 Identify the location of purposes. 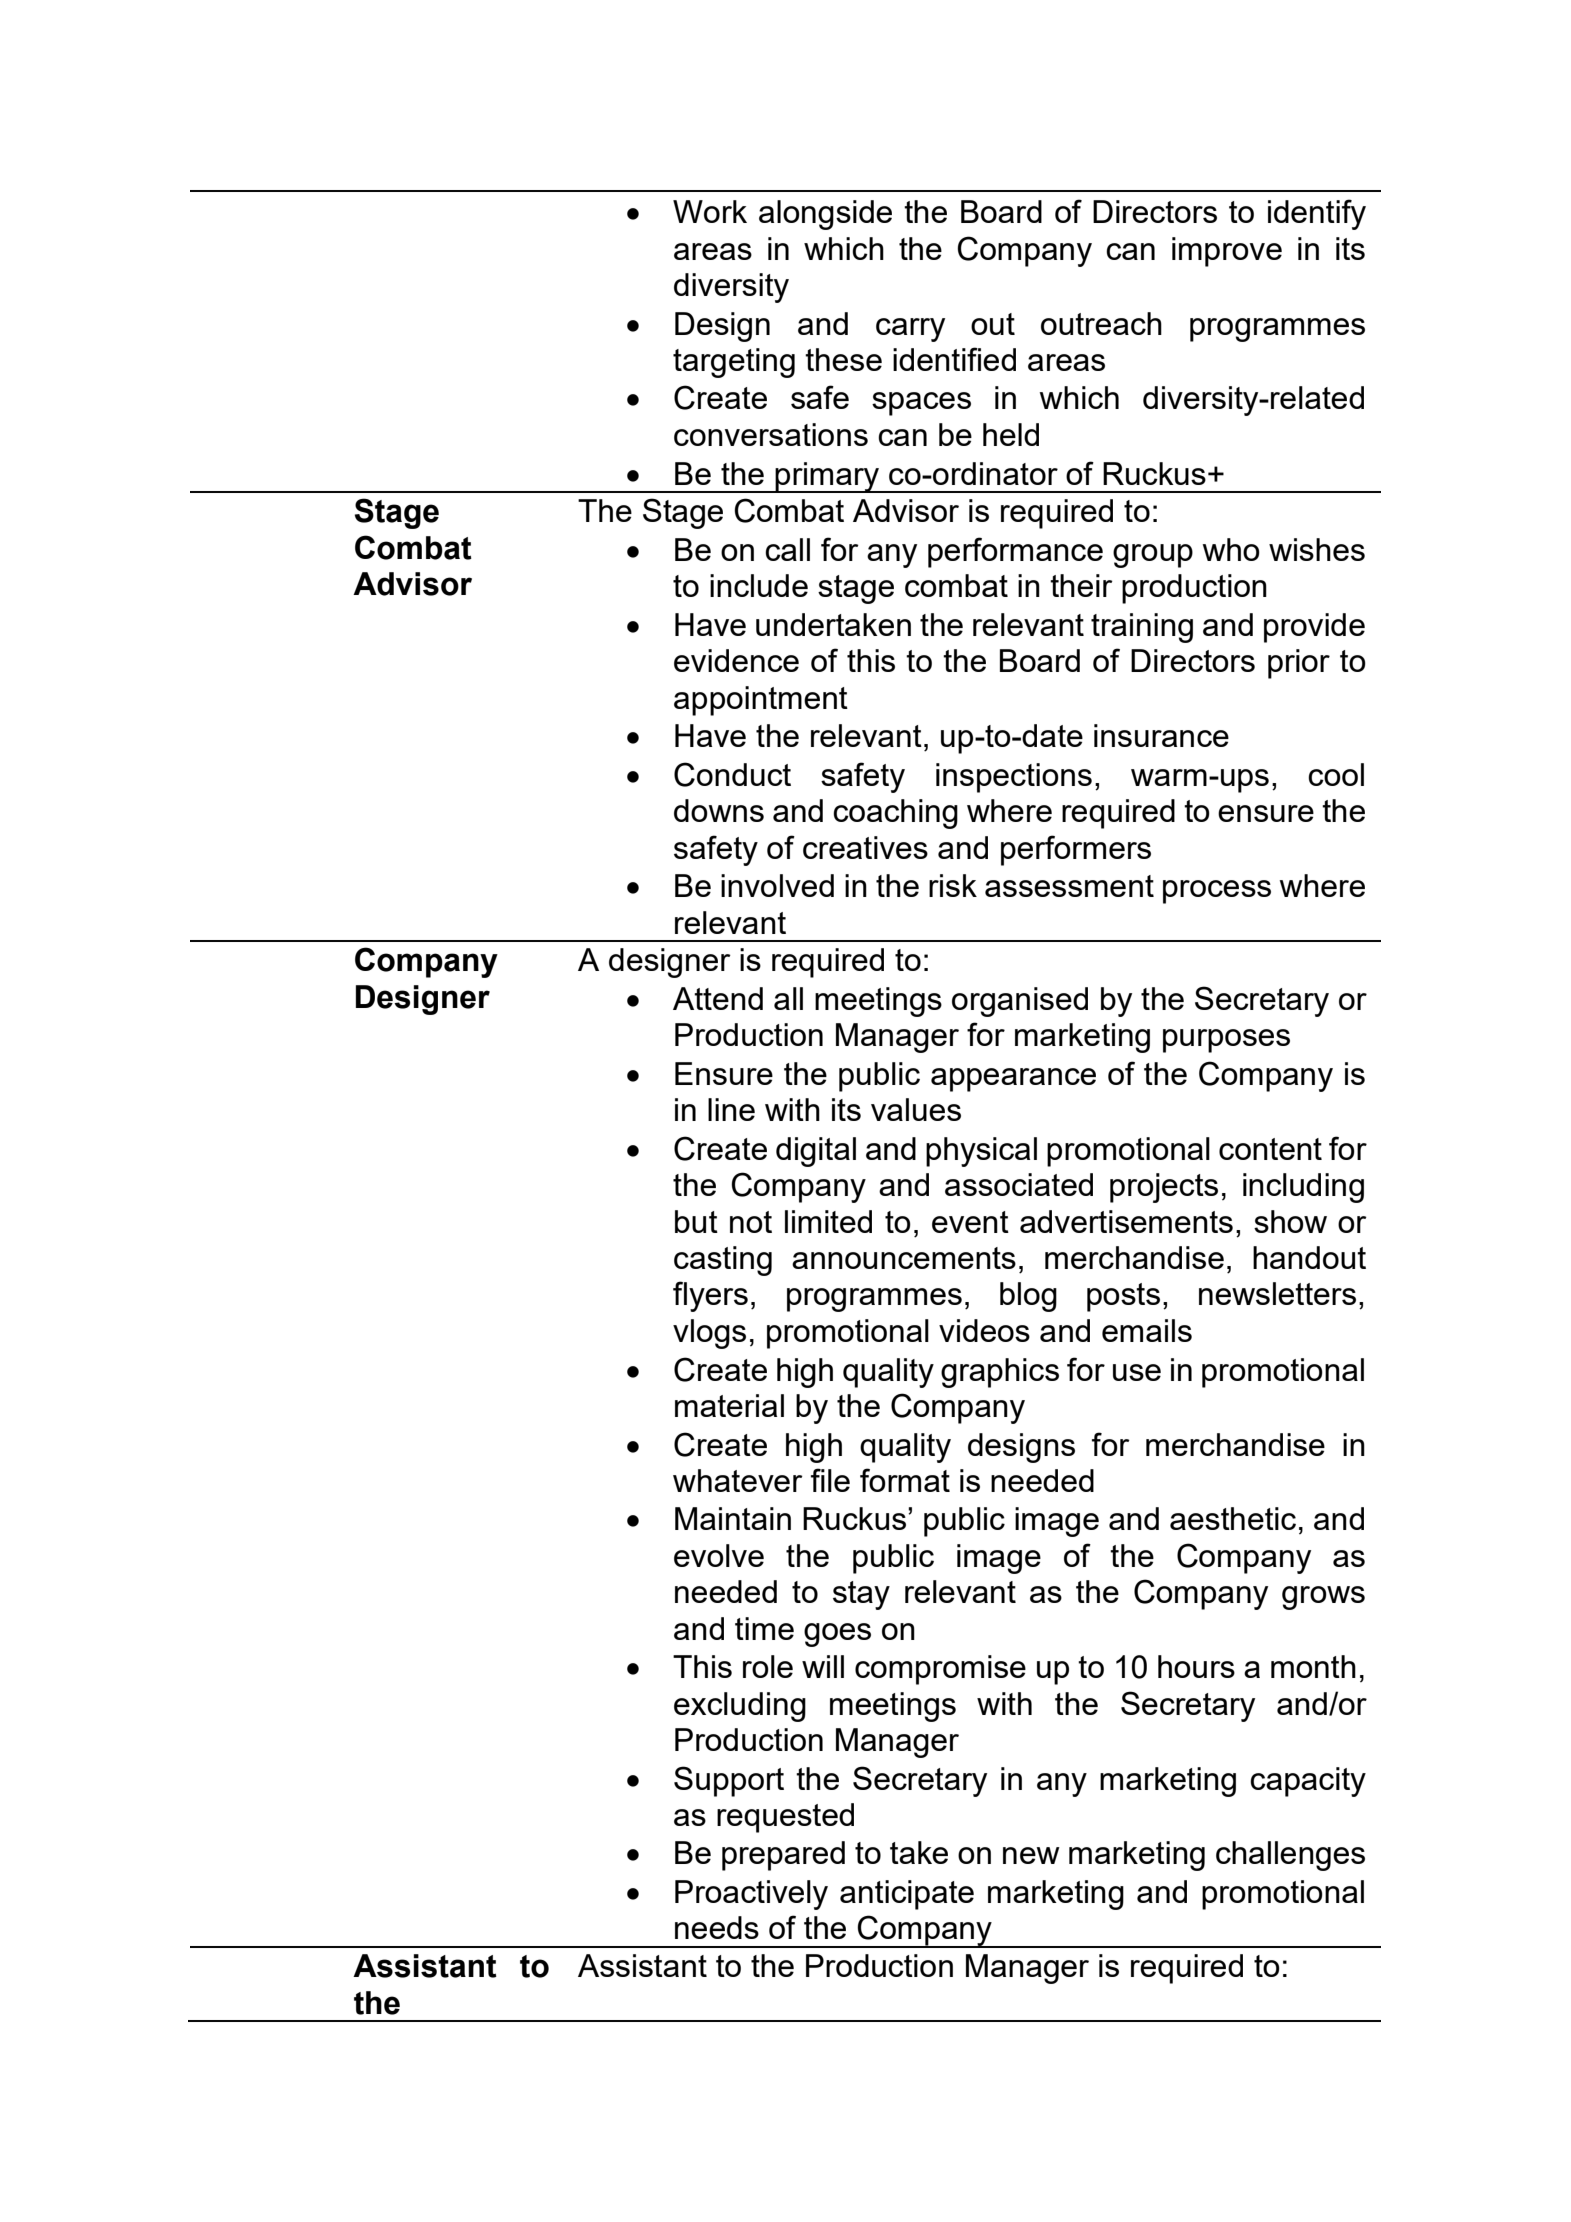
(1226, 1041).
